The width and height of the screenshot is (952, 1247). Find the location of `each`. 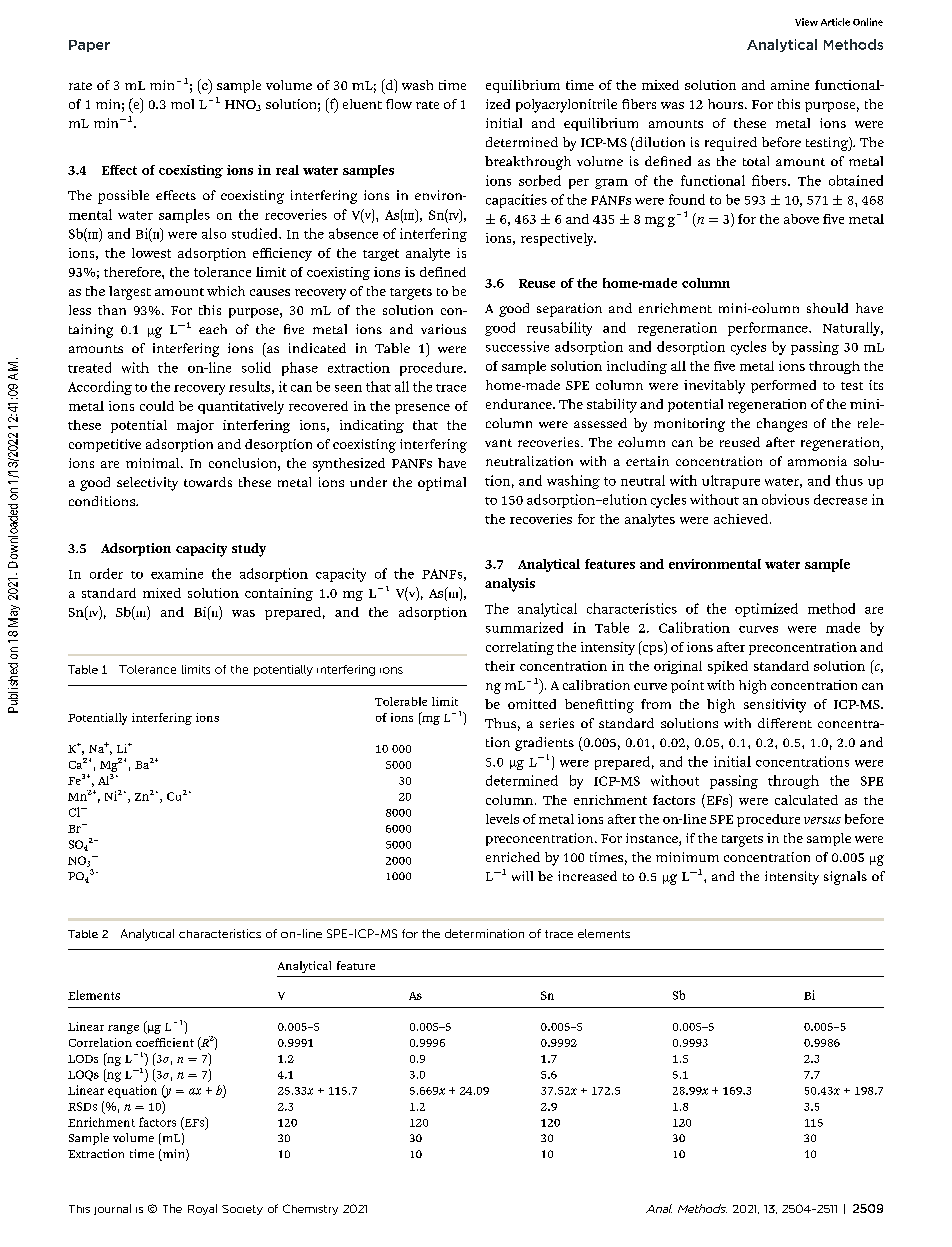

each is located at coordinates (213, 329).
